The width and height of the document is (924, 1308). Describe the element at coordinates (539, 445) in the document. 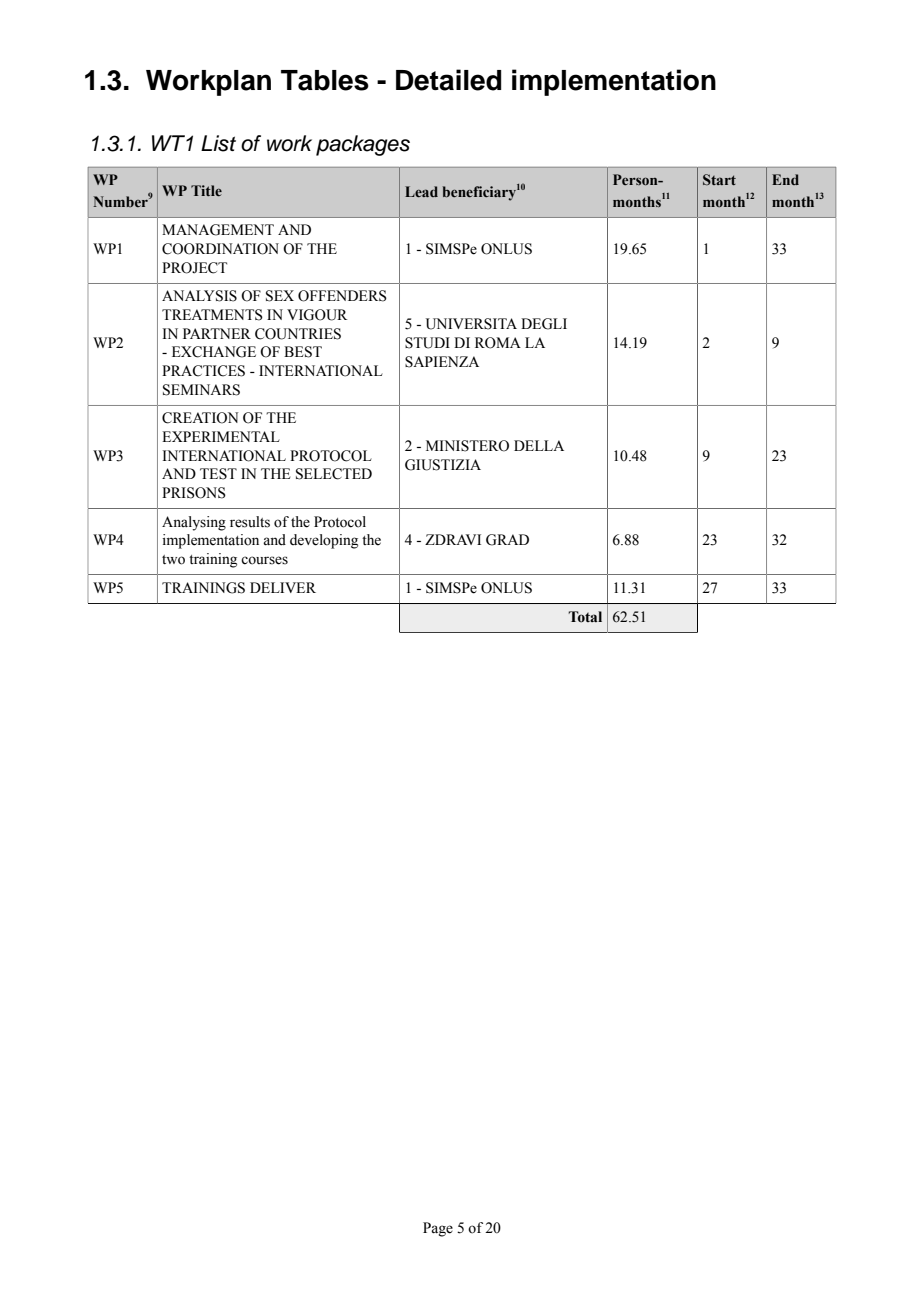

I see `DELLA` at that location.
